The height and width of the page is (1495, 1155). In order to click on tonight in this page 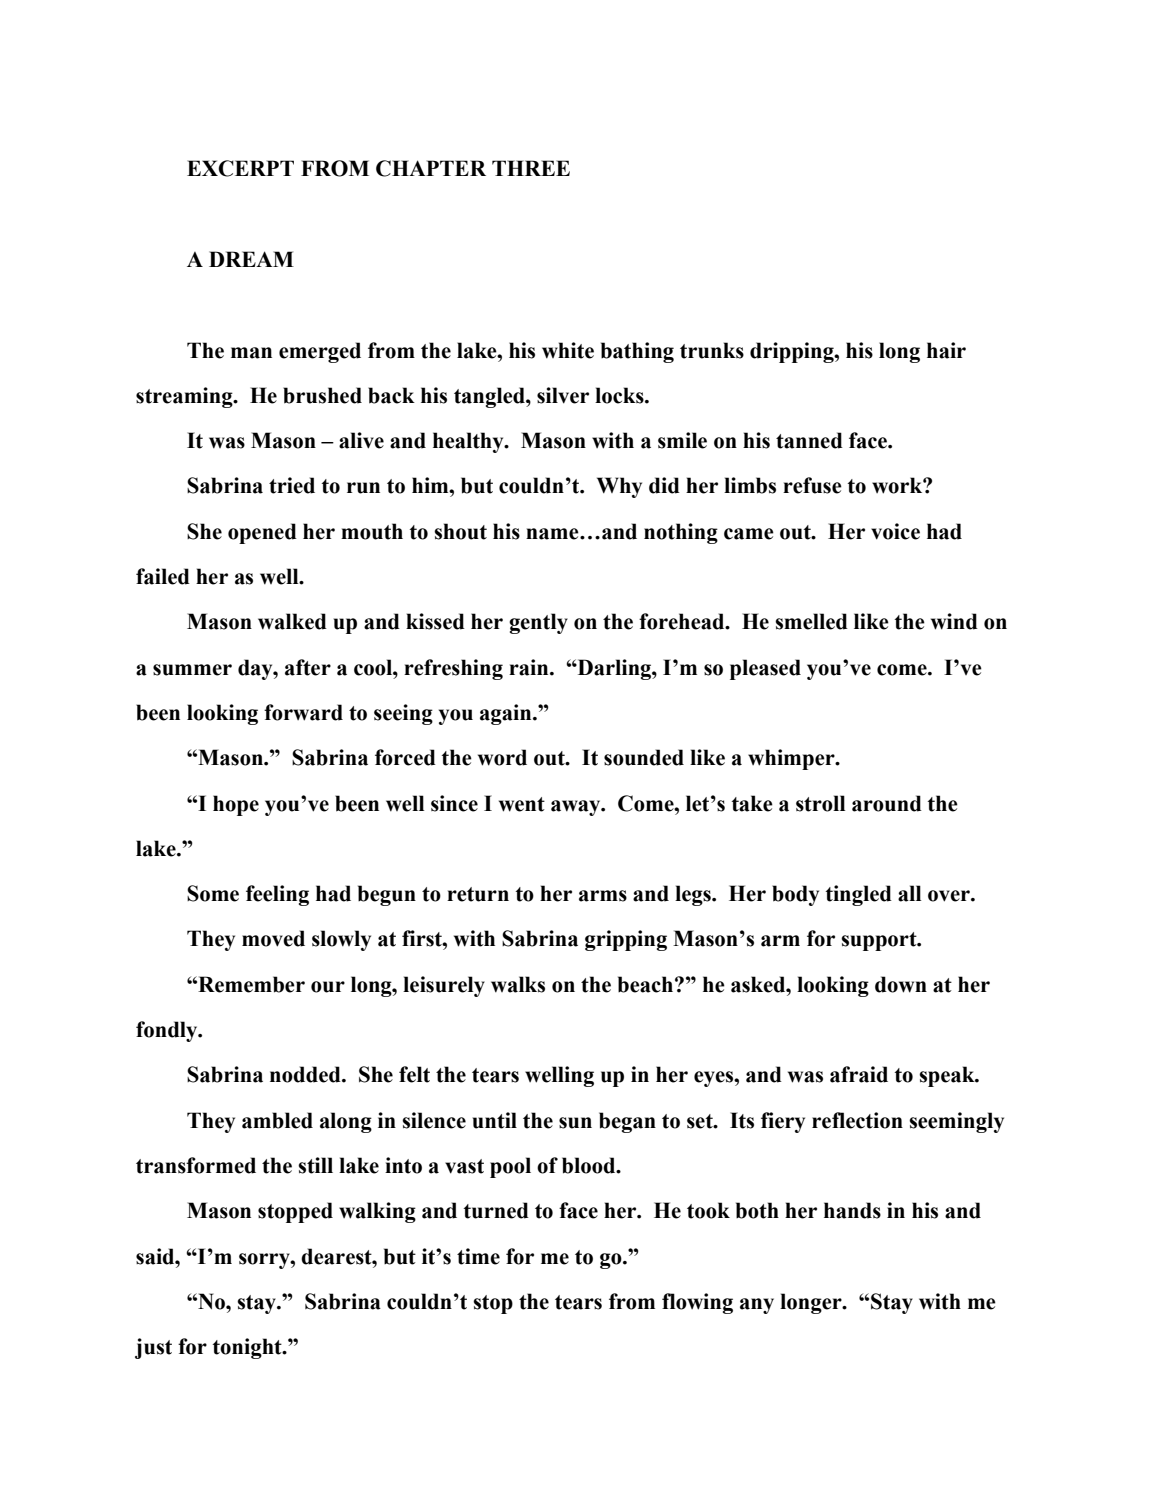, I will do `click(248, 1348)`.
